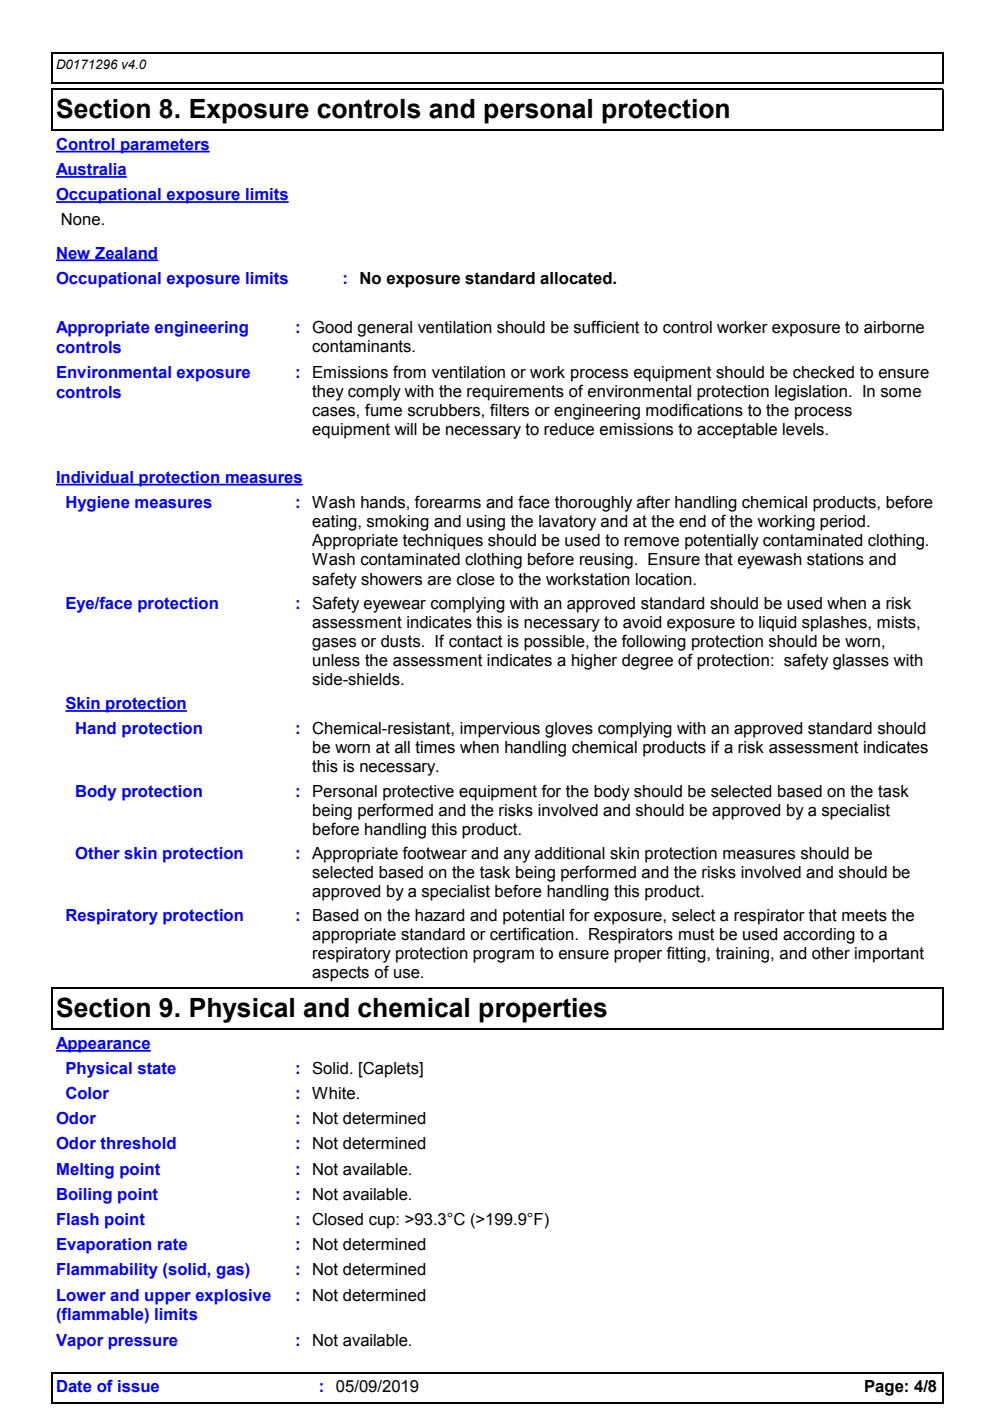 Image resolution: width=996 pixels, height=1410 pixels. I want to click on Appearance, so click(103, 1045).
